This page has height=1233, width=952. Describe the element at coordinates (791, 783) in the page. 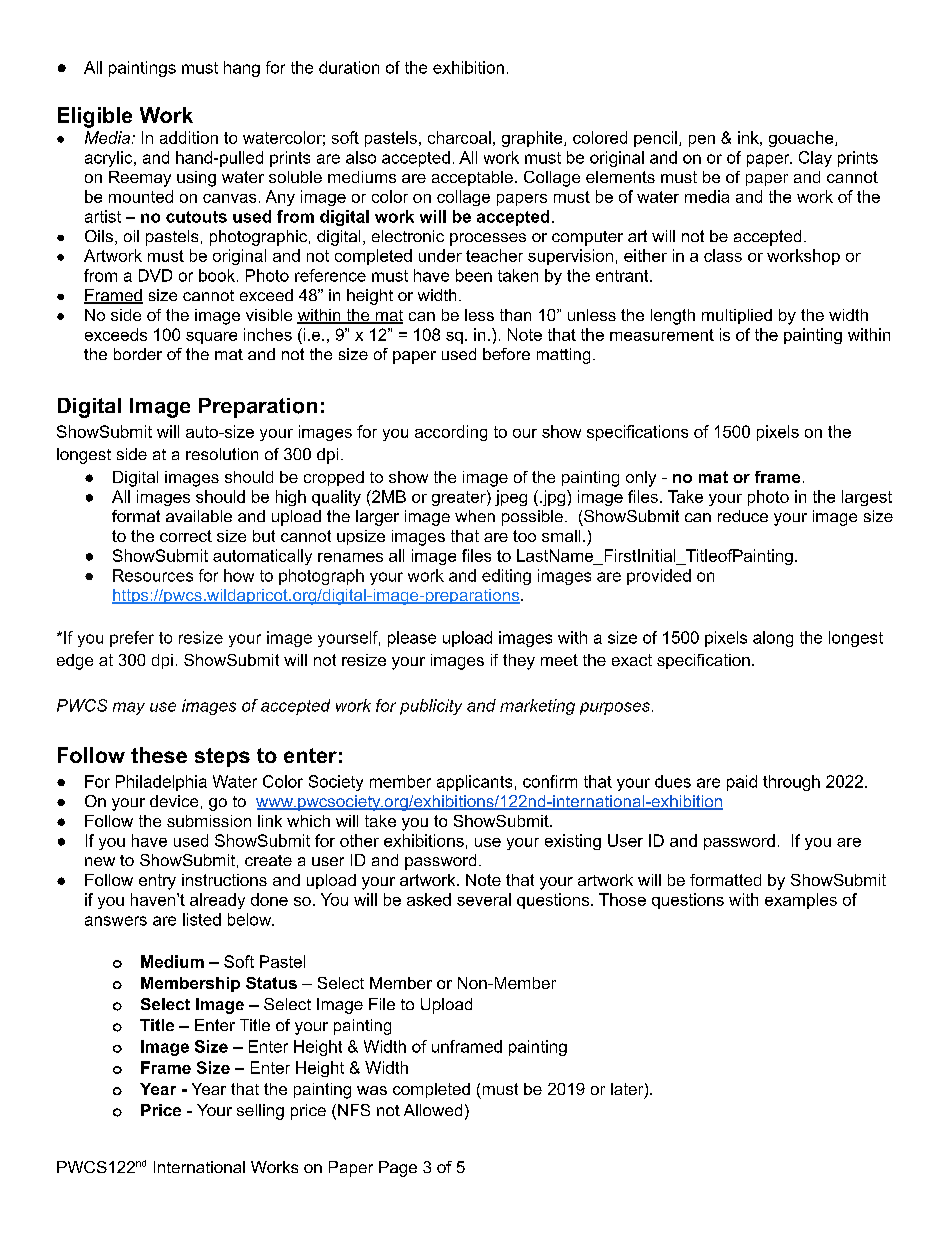

I see `through` at that location.
